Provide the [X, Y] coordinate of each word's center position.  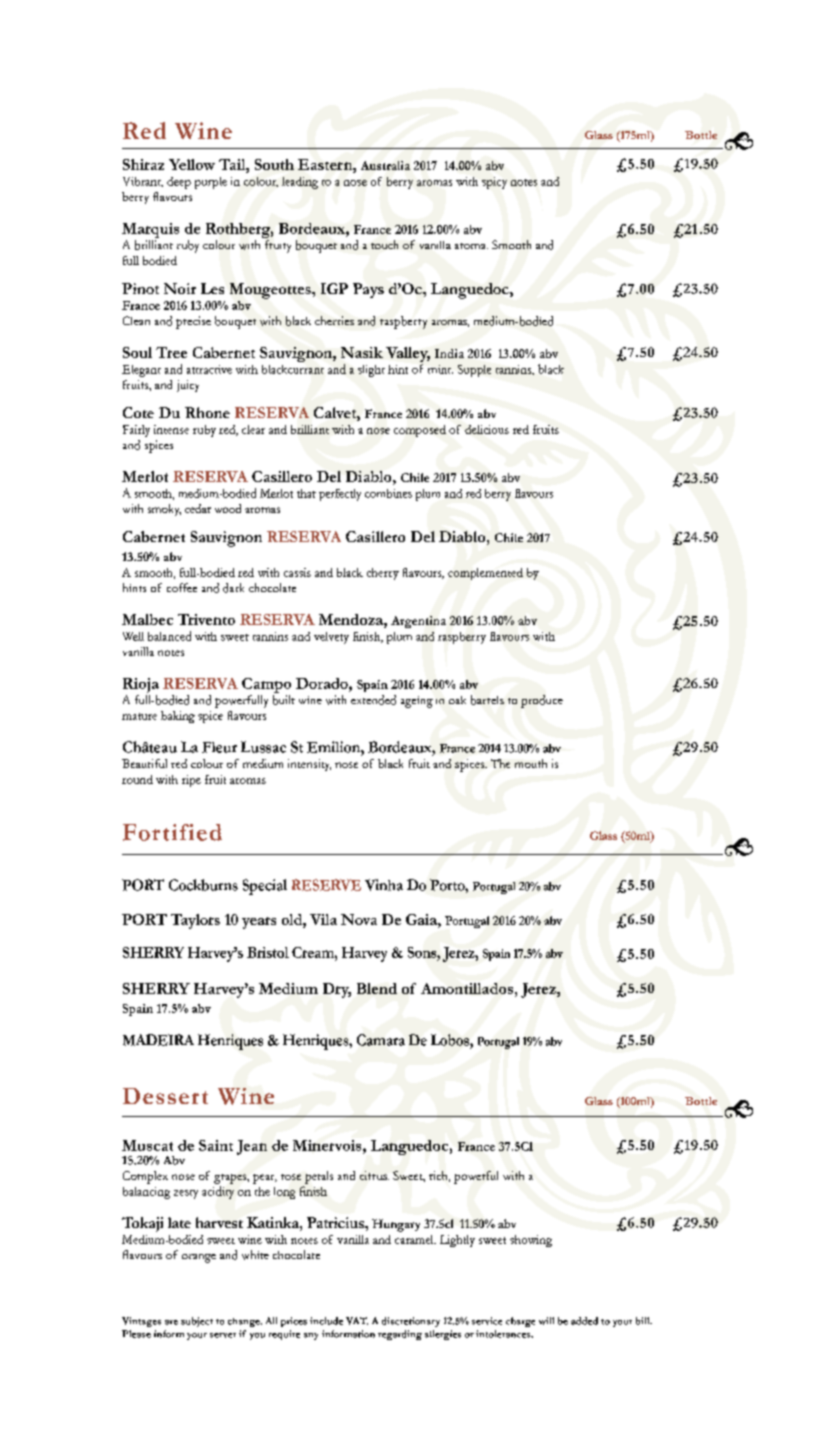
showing [531, 1241]
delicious [487, 429]
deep [179, 183]
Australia [385, 165]
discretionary [411, 1322]
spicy [494, 183]
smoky [164, 510]
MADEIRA [158, 1040]
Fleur [219, 747]
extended [373, 700]
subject [197, 1322]
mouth [531, 763]
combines [388, 493]
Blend [377, 988]
